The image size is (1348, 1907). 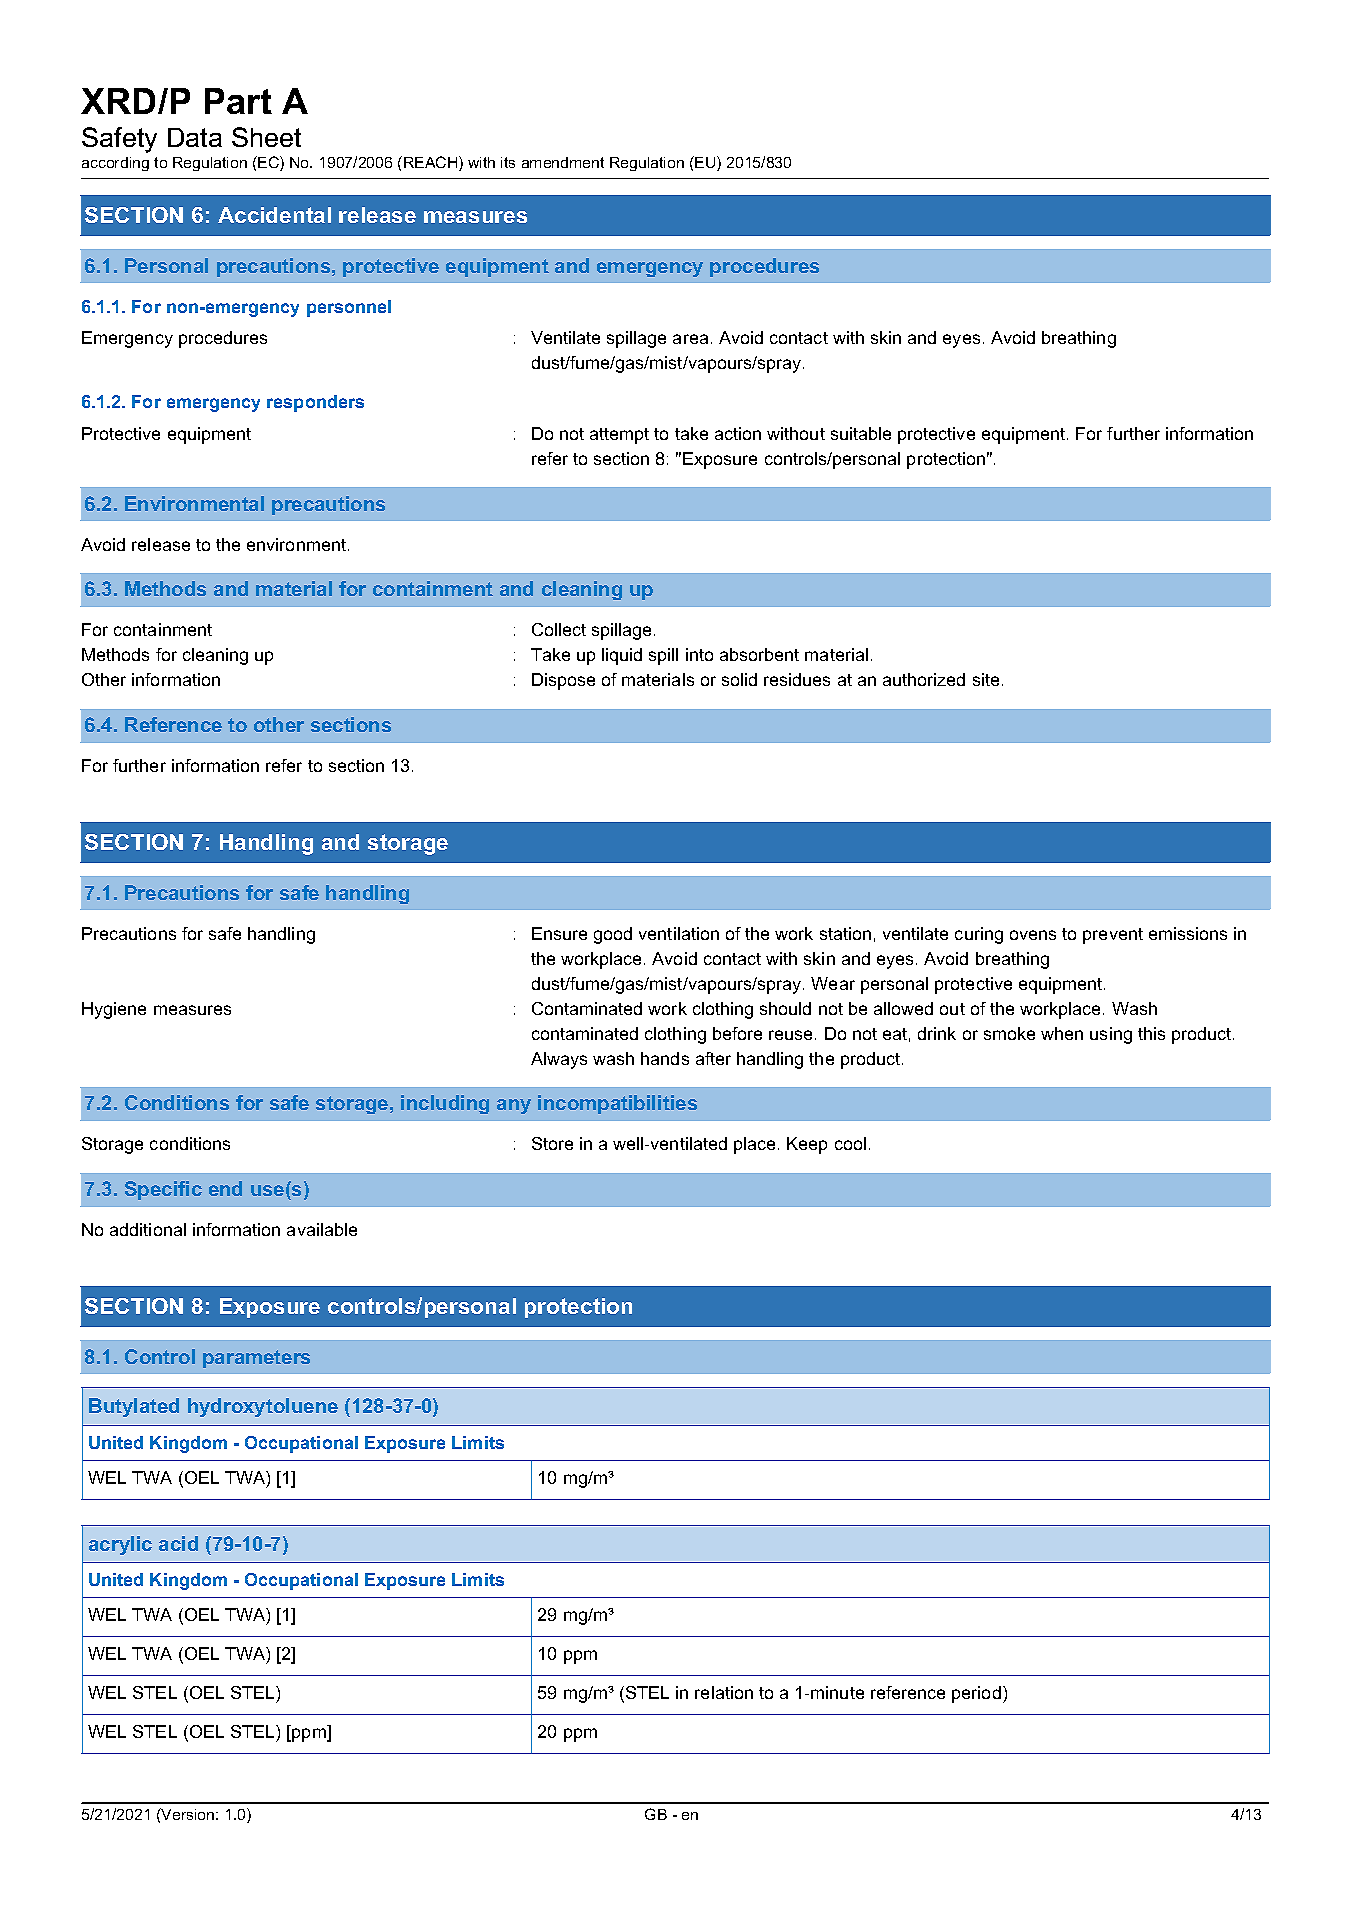 I want to click on amendment, so click(x=563, y=162).
